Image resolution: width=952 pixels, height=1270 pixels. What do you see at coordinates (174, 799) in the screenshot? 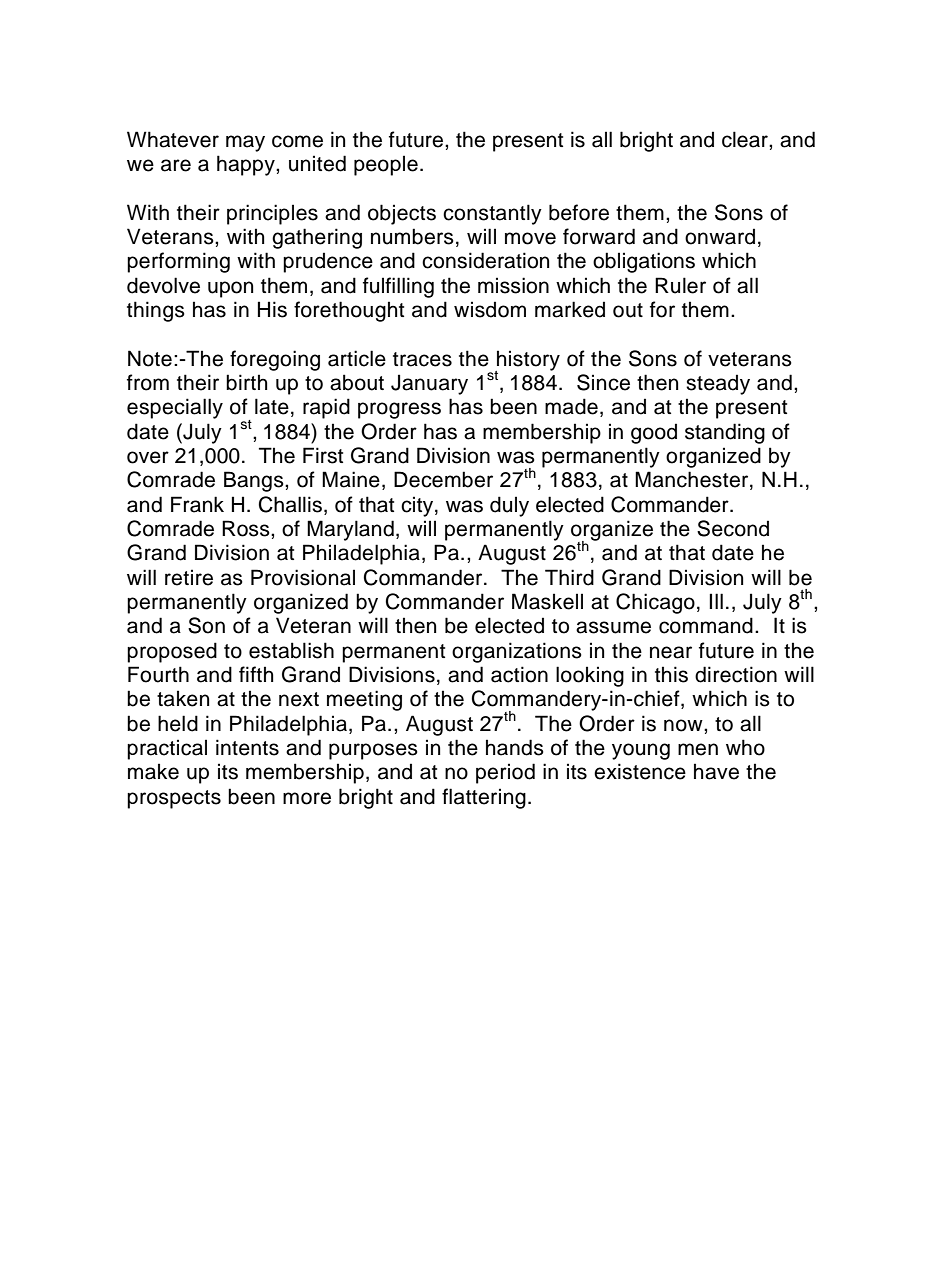
I see `prospects` at bounding box center [174, 799].
